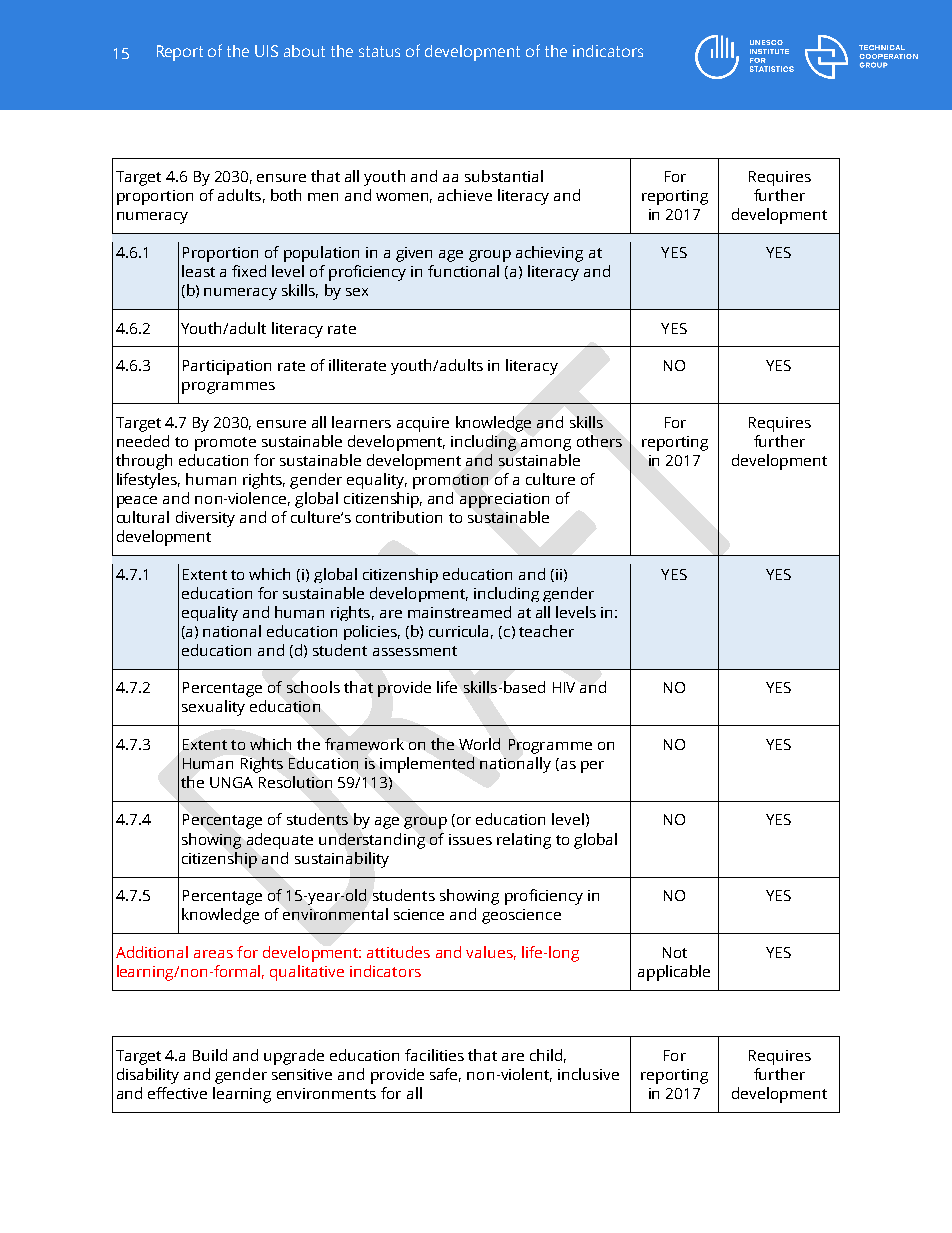 The image size is (952, 1233). What do you see at coordinates (524, 841) in the screenshot?
I see `relating` at bounding box center [524, 841].
